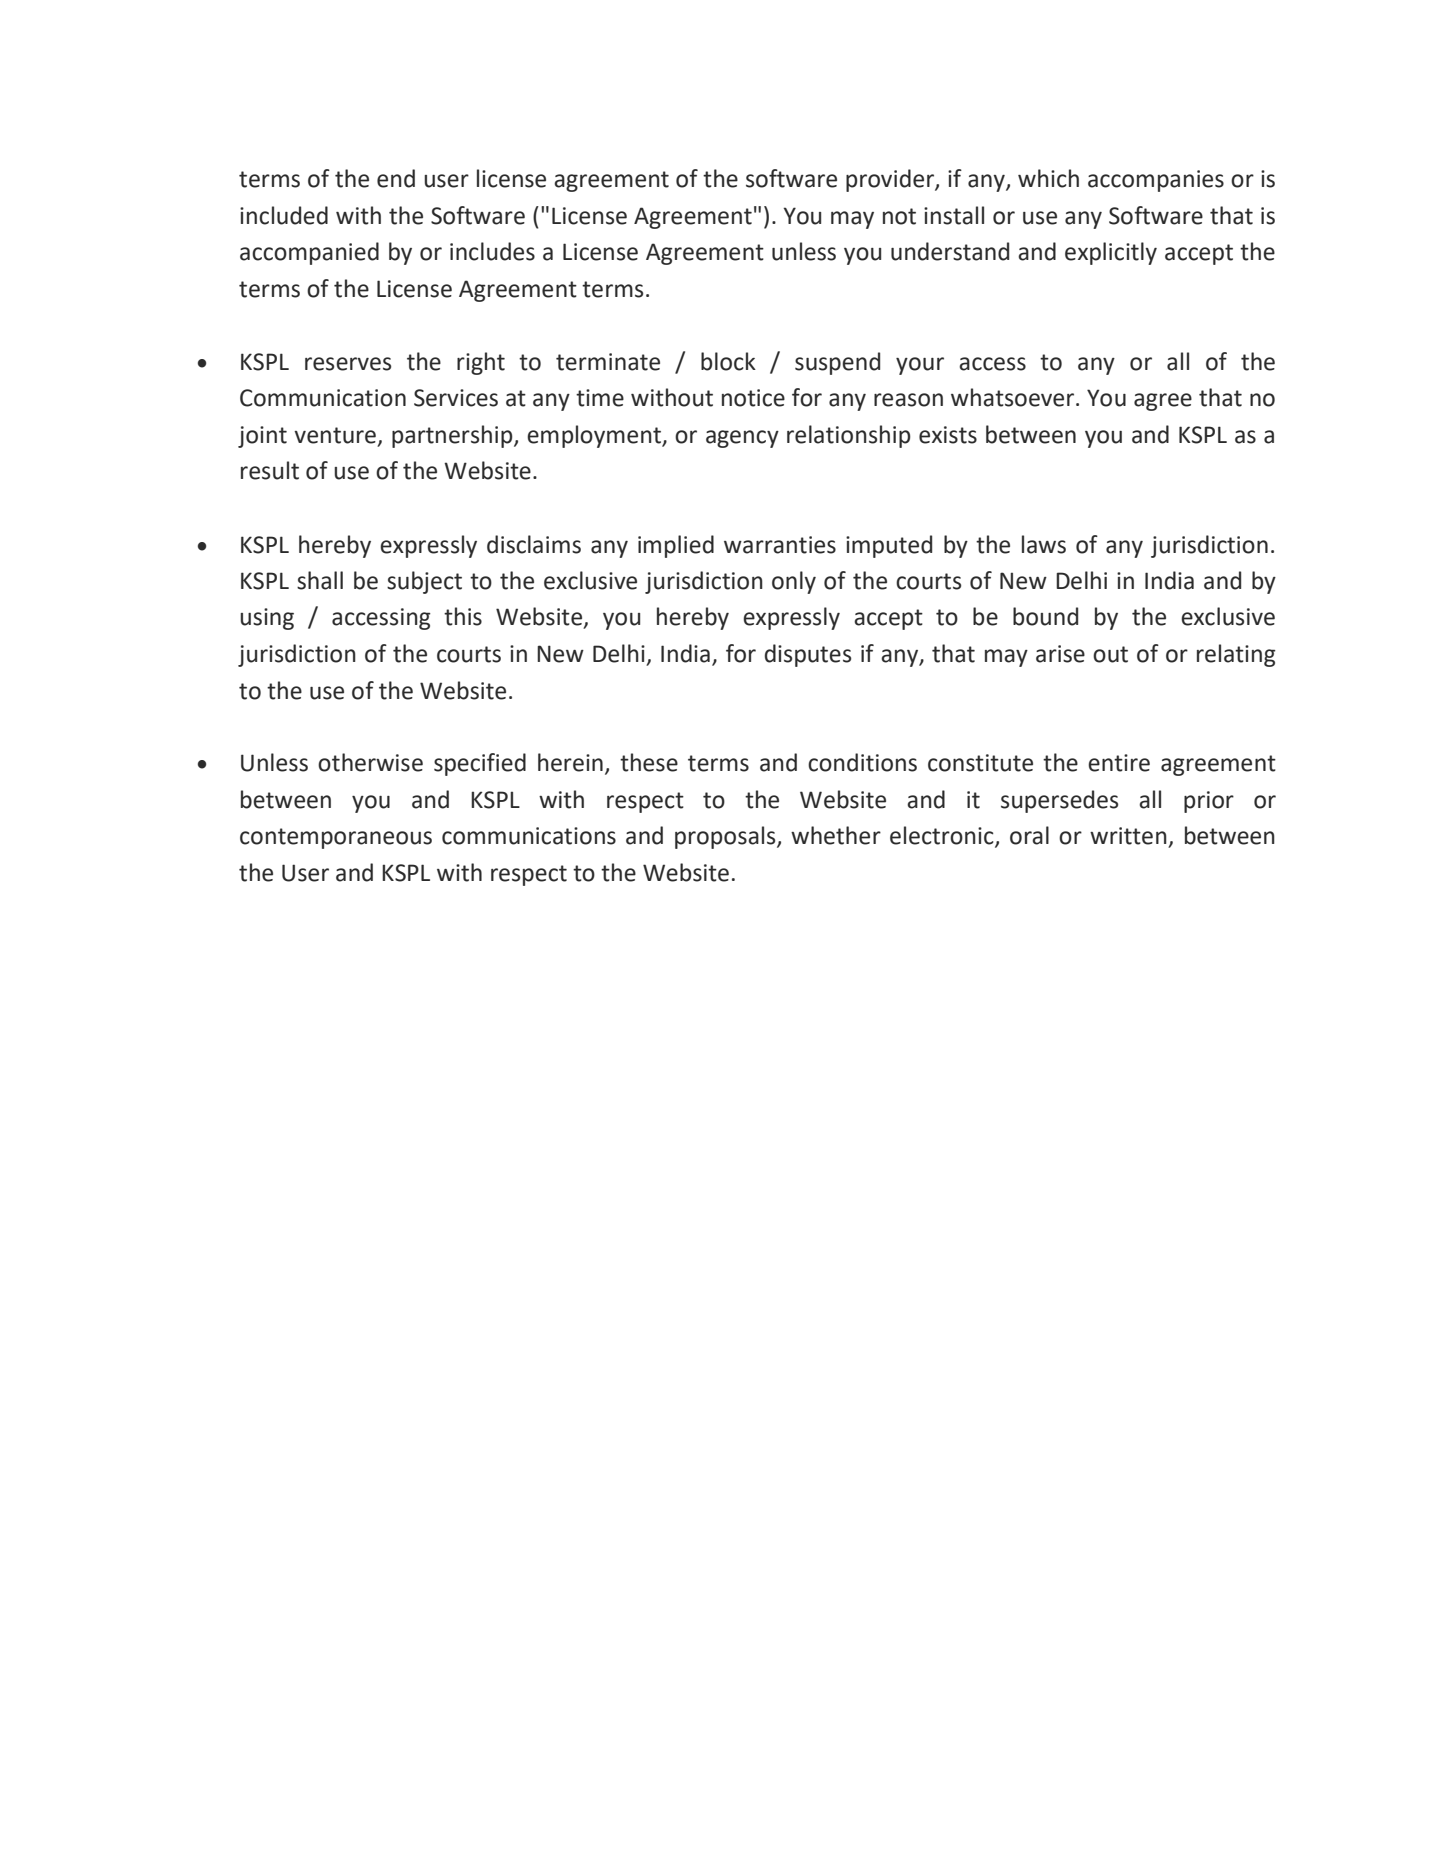 This page has height=1871, width=1446. What do you see at coordinates (456, 398) in the page?
I see `Services` at bounding box center [456, 398].
